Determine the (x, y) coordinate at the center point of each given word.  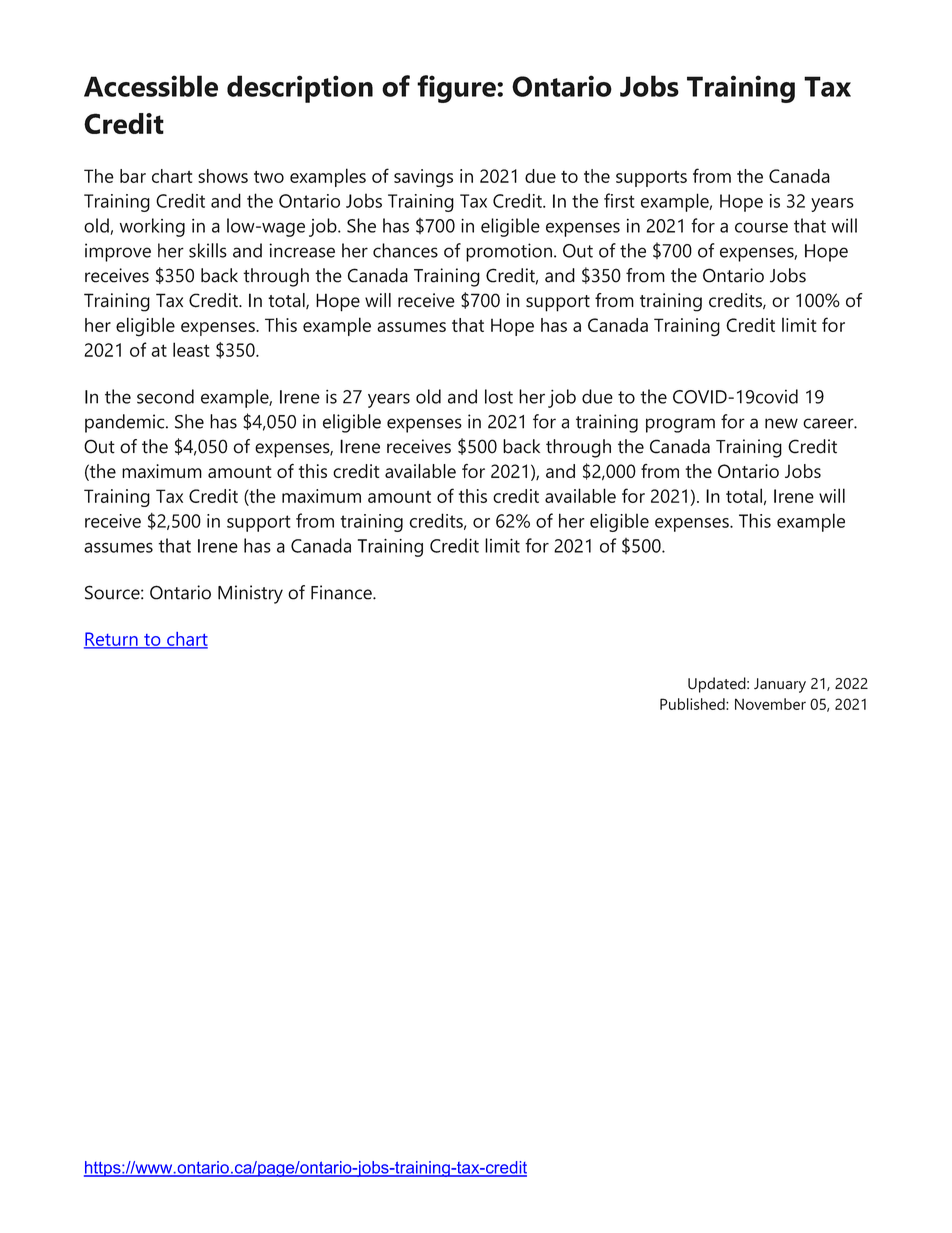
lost (499, 396)
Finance (342, 592)
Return (112, 640)
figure (457, 89)
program (680, 425)
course (761, 227)
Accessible (151, 86)
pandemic (126, 423)
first (619, 200)
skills (208, 250)
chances (405, 250)
